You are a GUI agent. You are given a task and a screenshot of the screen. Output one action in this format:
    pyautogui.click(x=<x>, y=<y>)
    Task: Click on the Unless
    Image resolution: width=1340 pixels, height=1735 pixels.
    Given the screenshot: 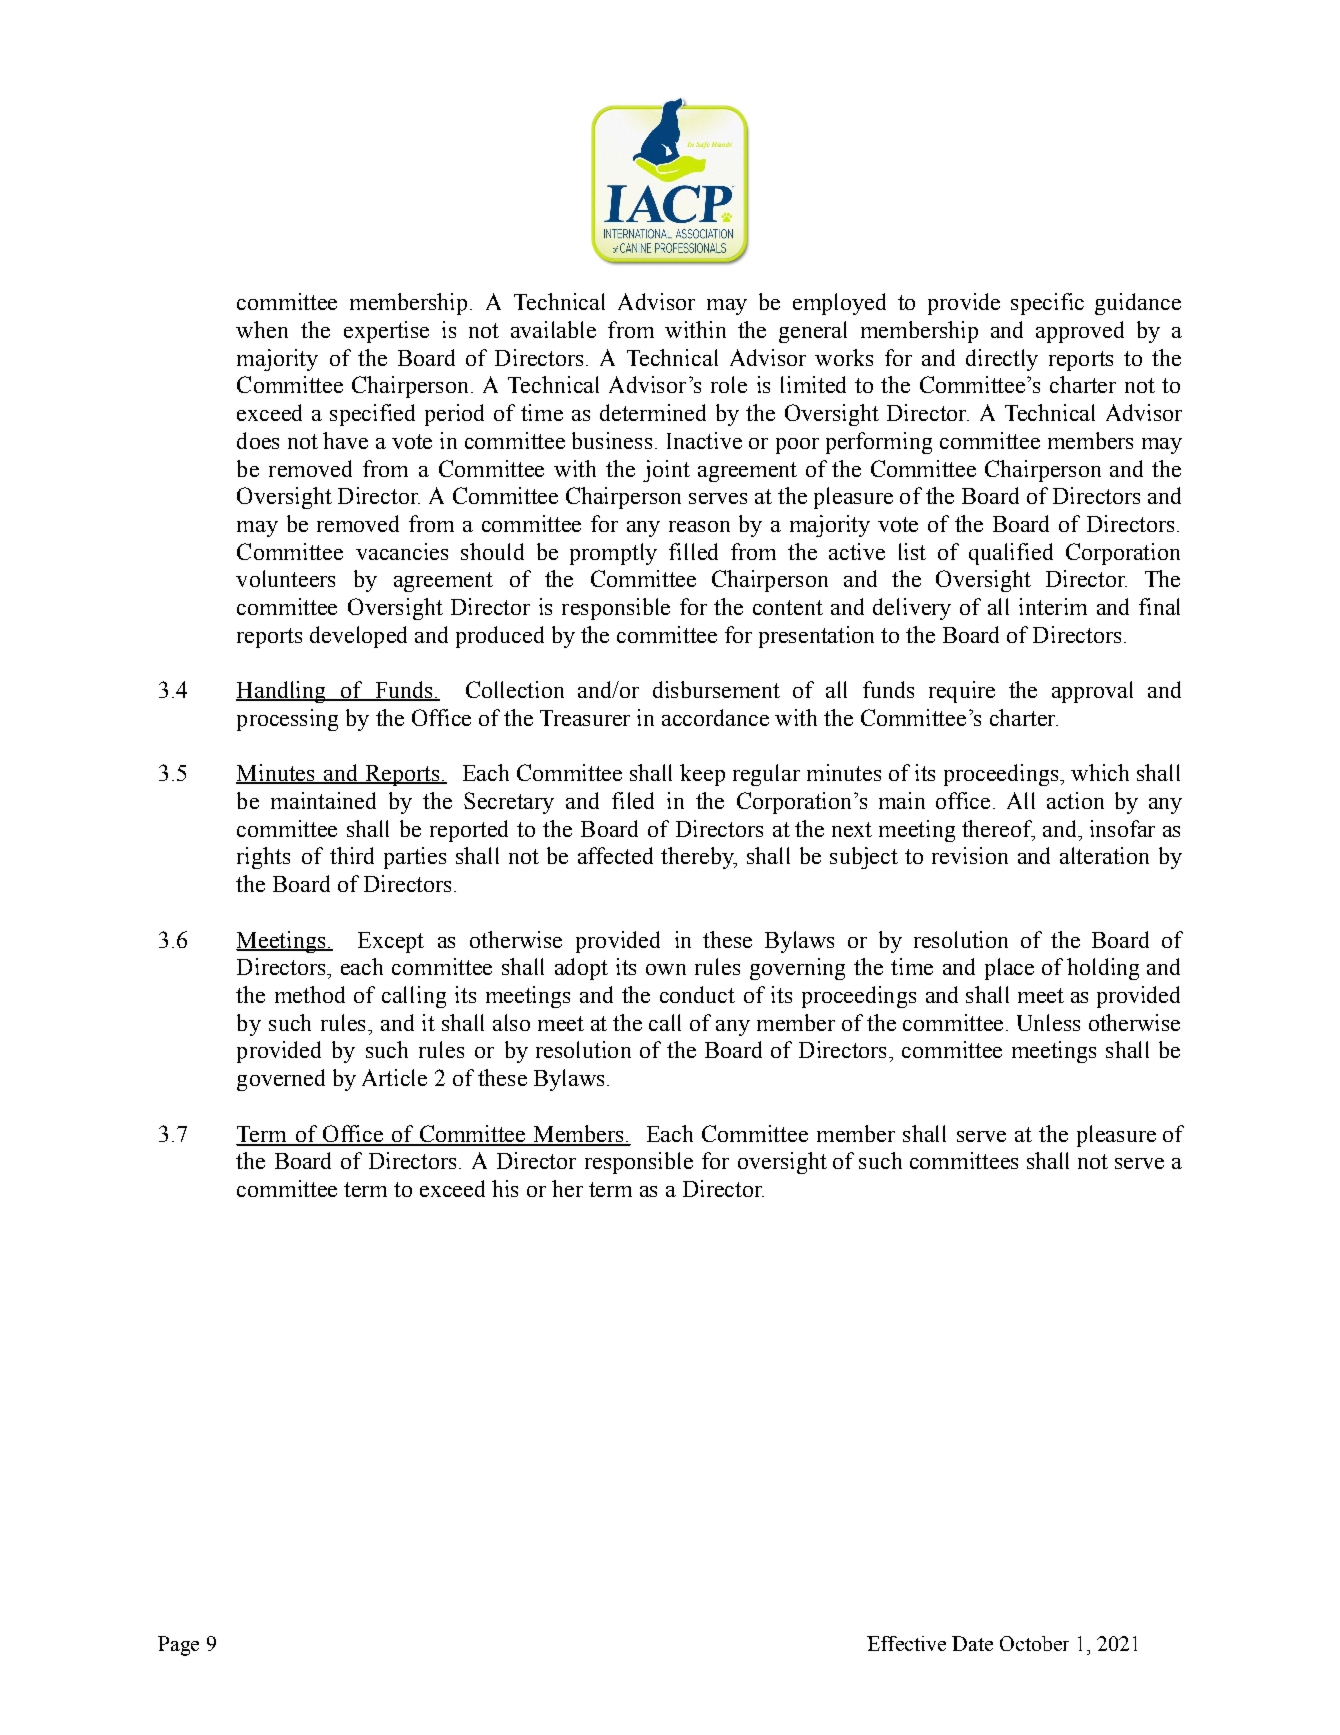 What is the action you would take?
    pyautogui.click(x=1048, y=1022)
